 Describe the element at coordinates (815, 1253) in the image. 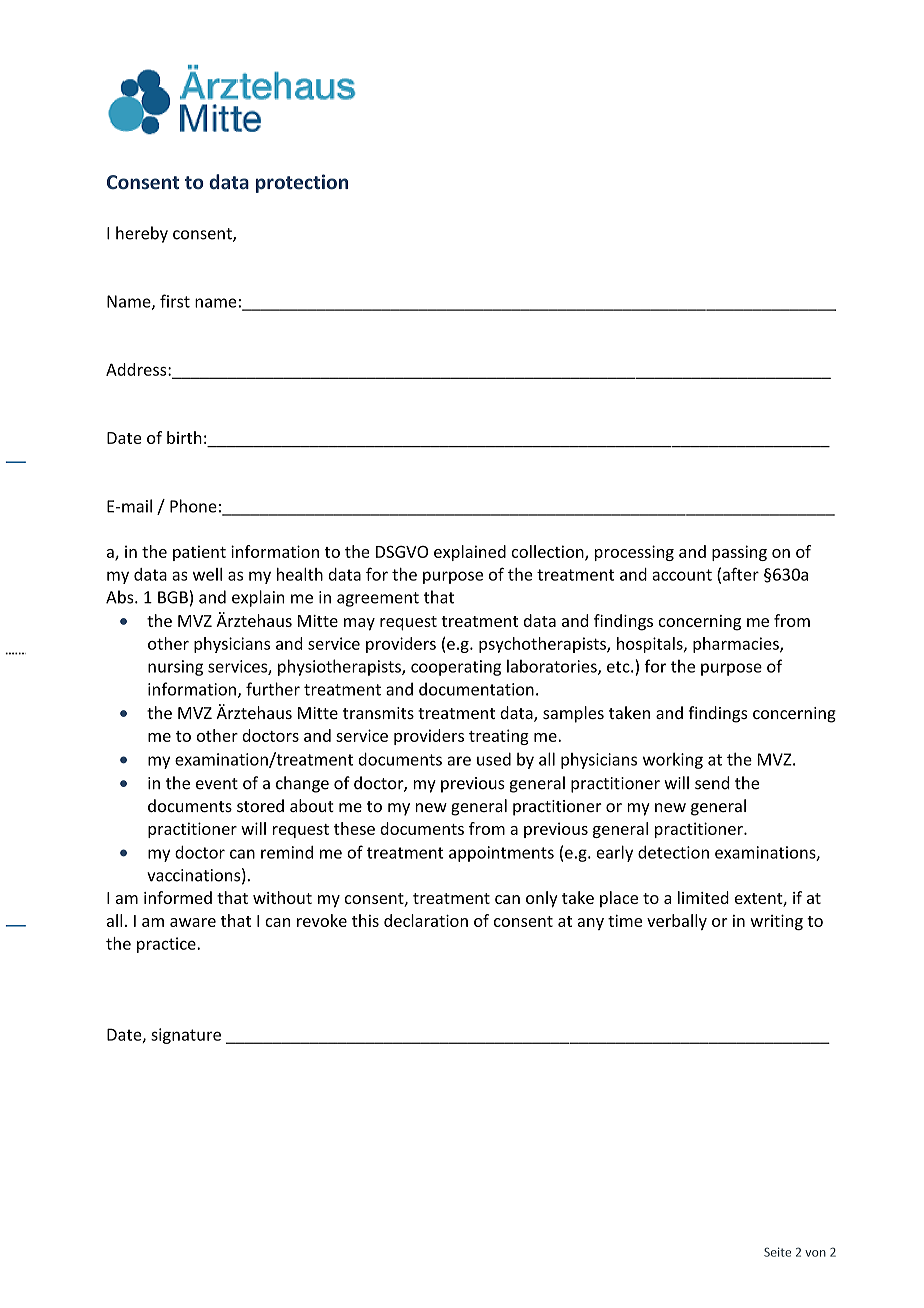

I see `von` at that location.
